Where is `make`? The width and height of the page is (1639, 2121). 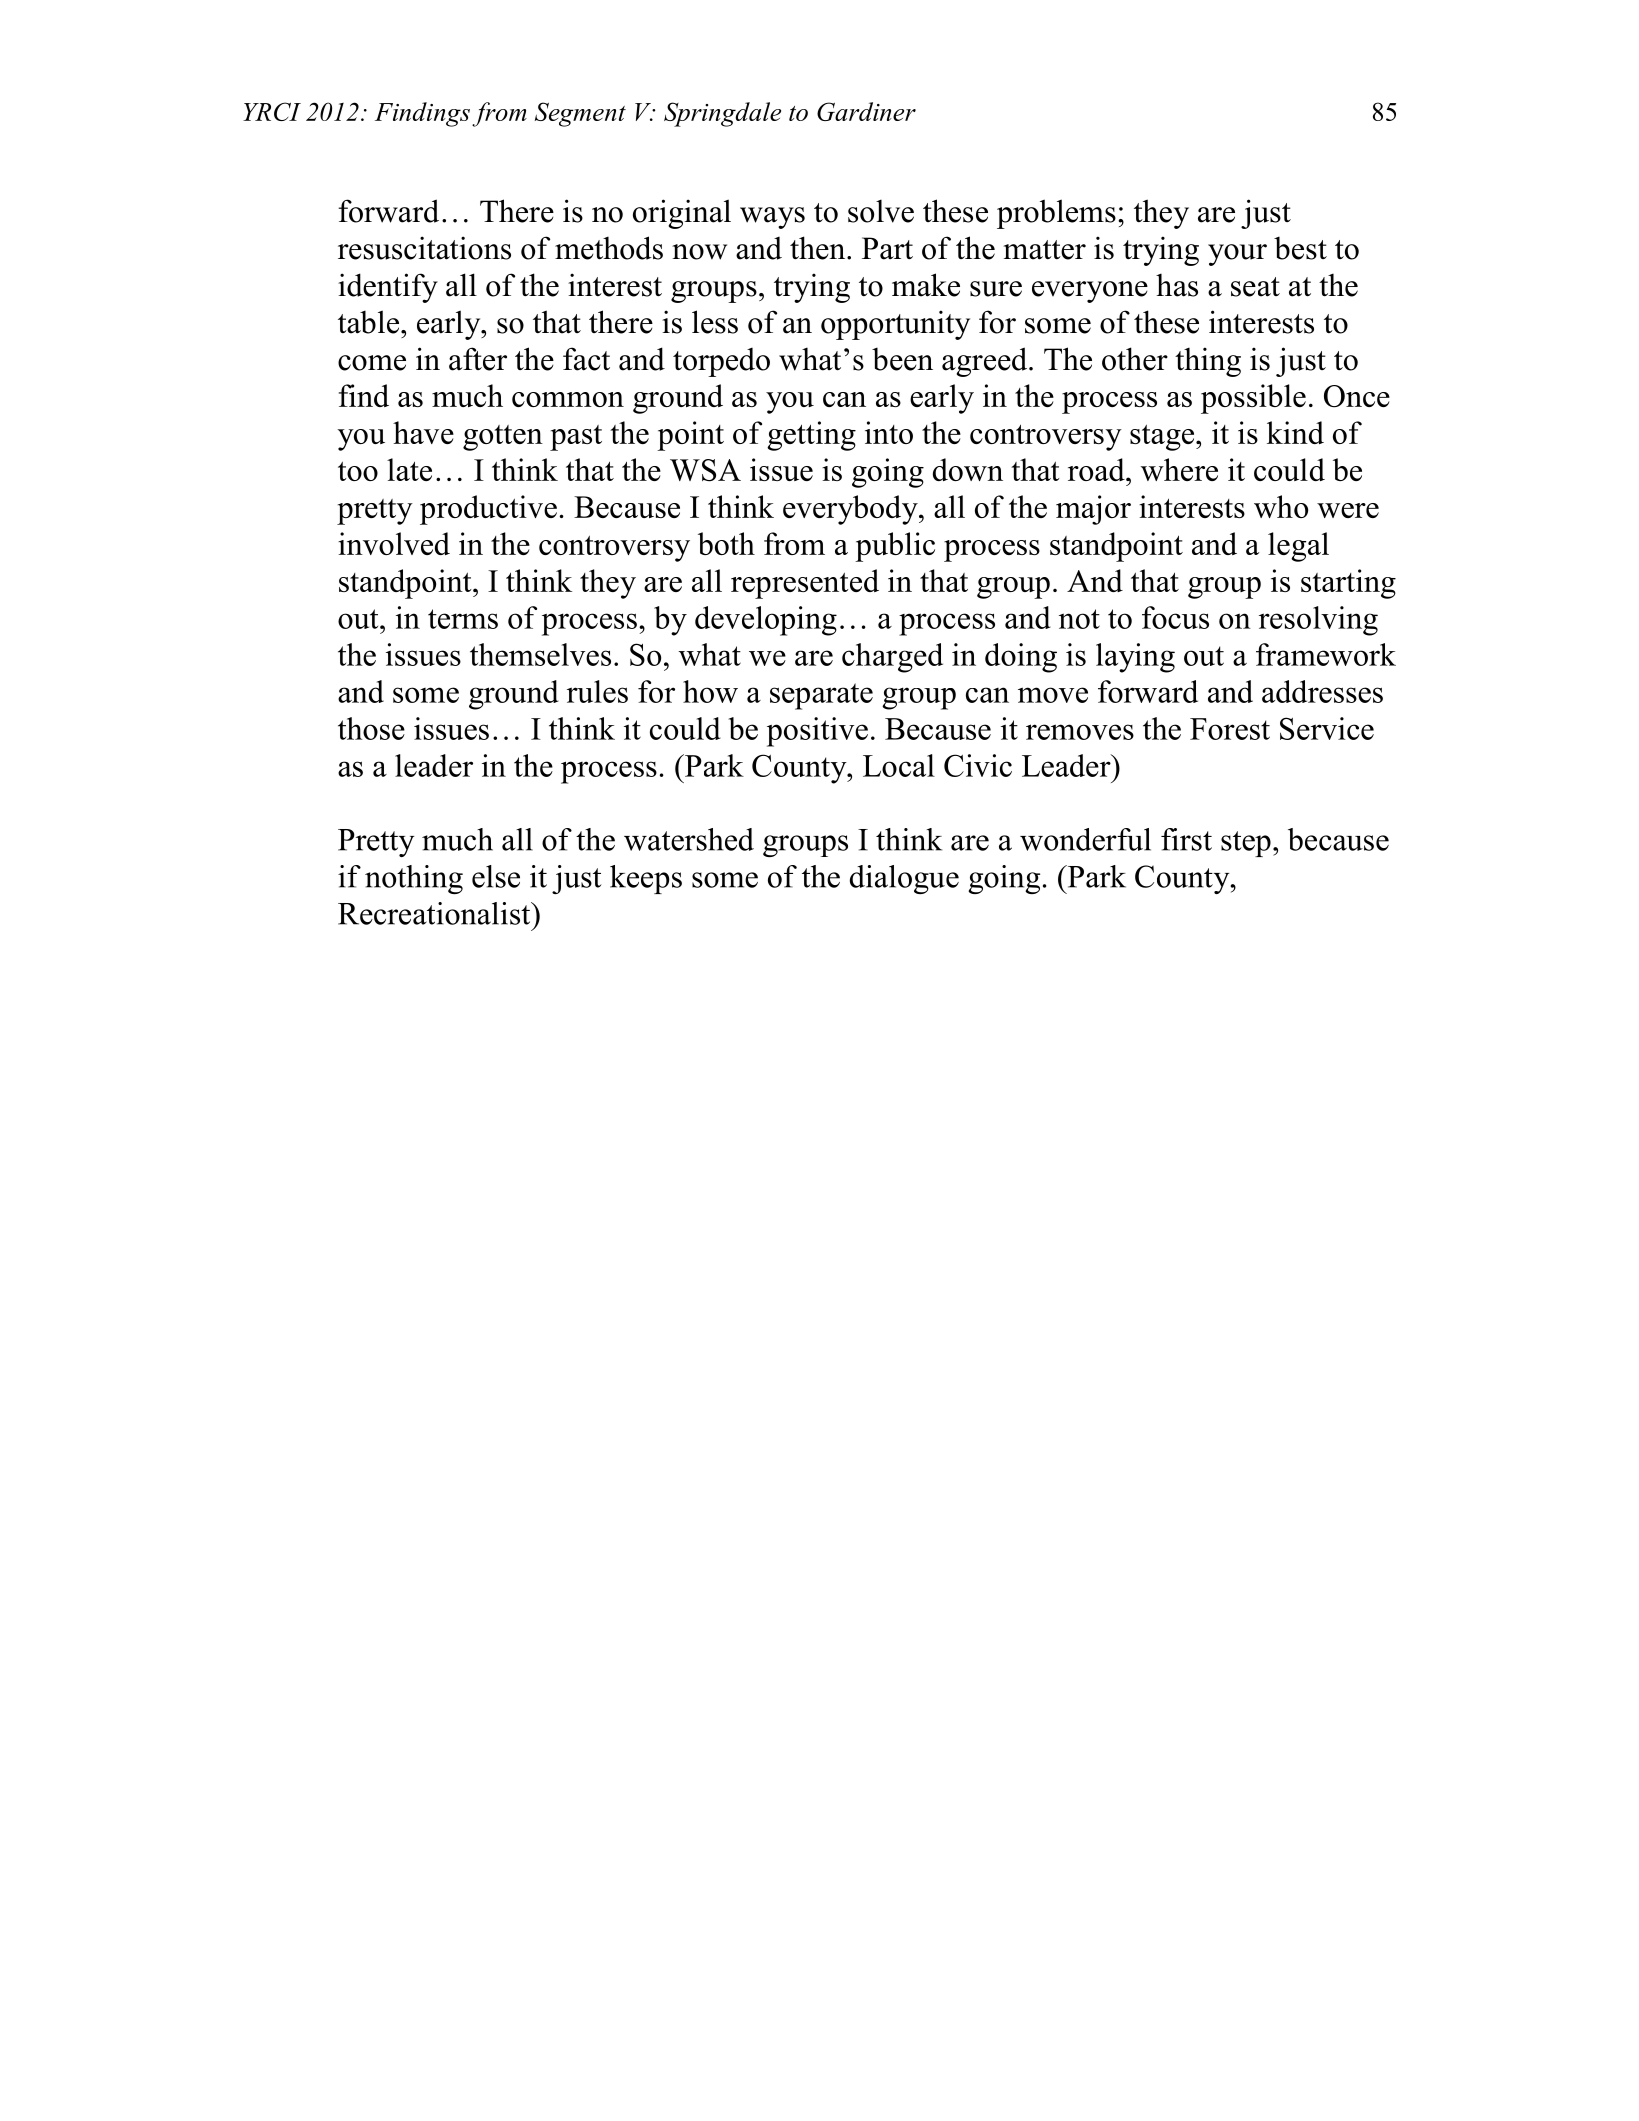 make is located at coordinates (926, 285).
